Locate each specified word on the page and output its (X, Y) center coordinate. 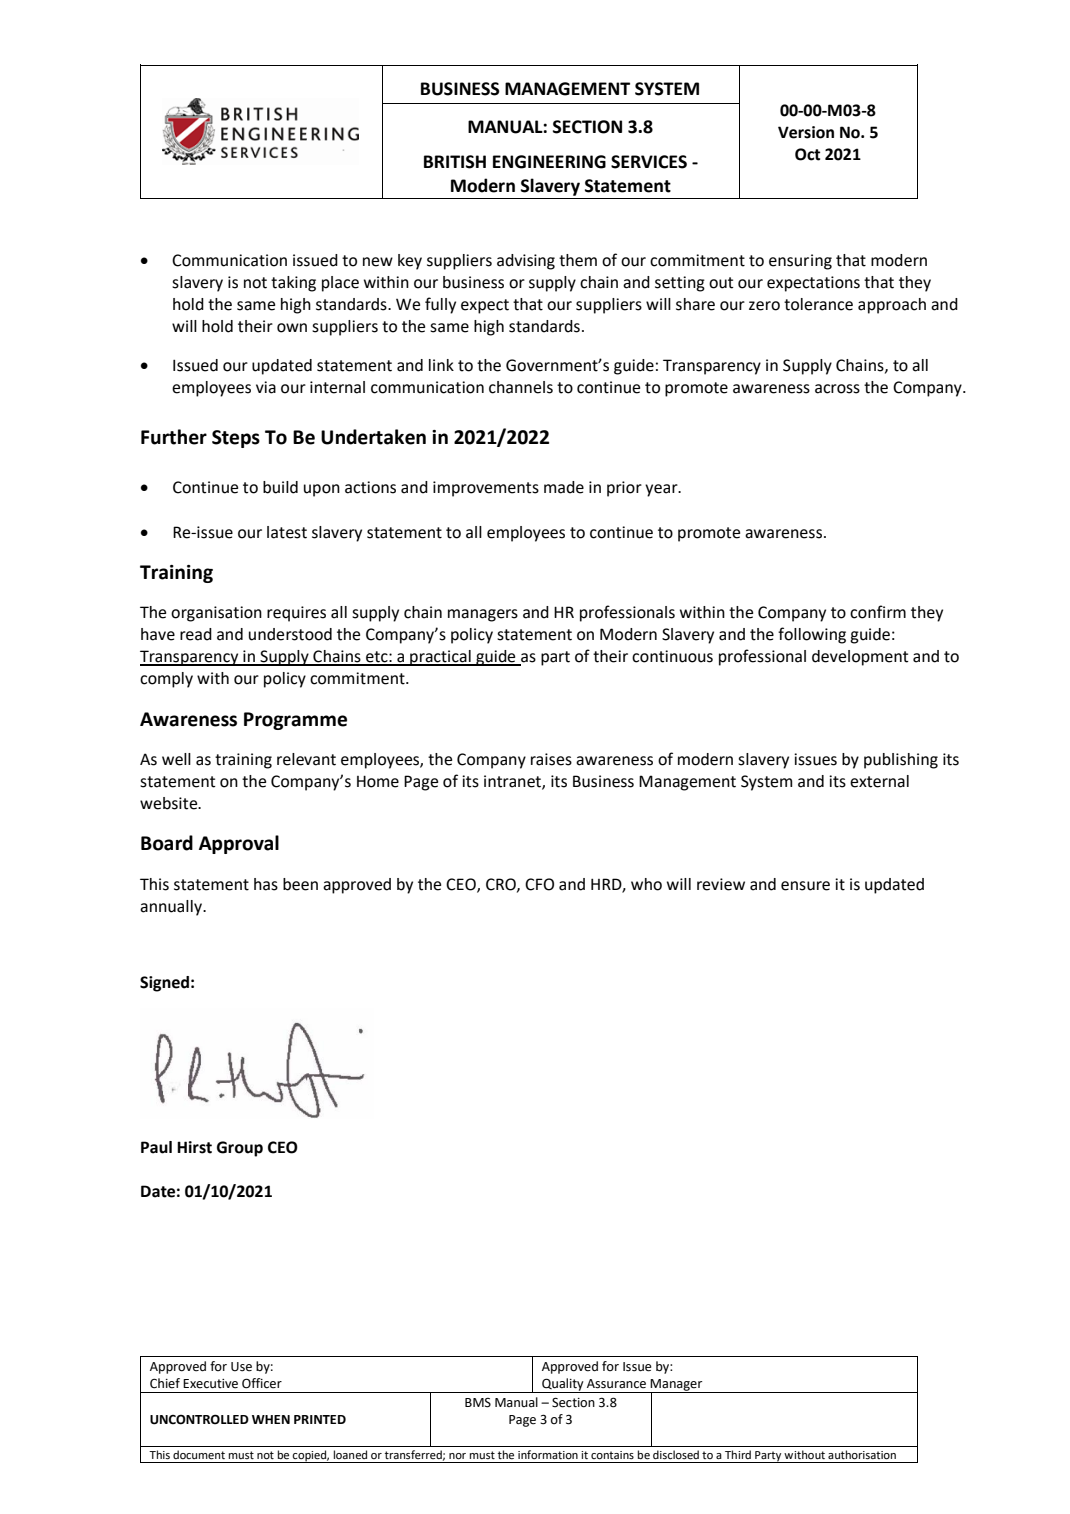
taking (293, 284)
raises (551, 759)
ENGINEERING (549, 162)
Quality (563, 1385)
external (879, 781)
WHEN (271, 1419)
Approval (239, 844)
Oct (807, 154)
